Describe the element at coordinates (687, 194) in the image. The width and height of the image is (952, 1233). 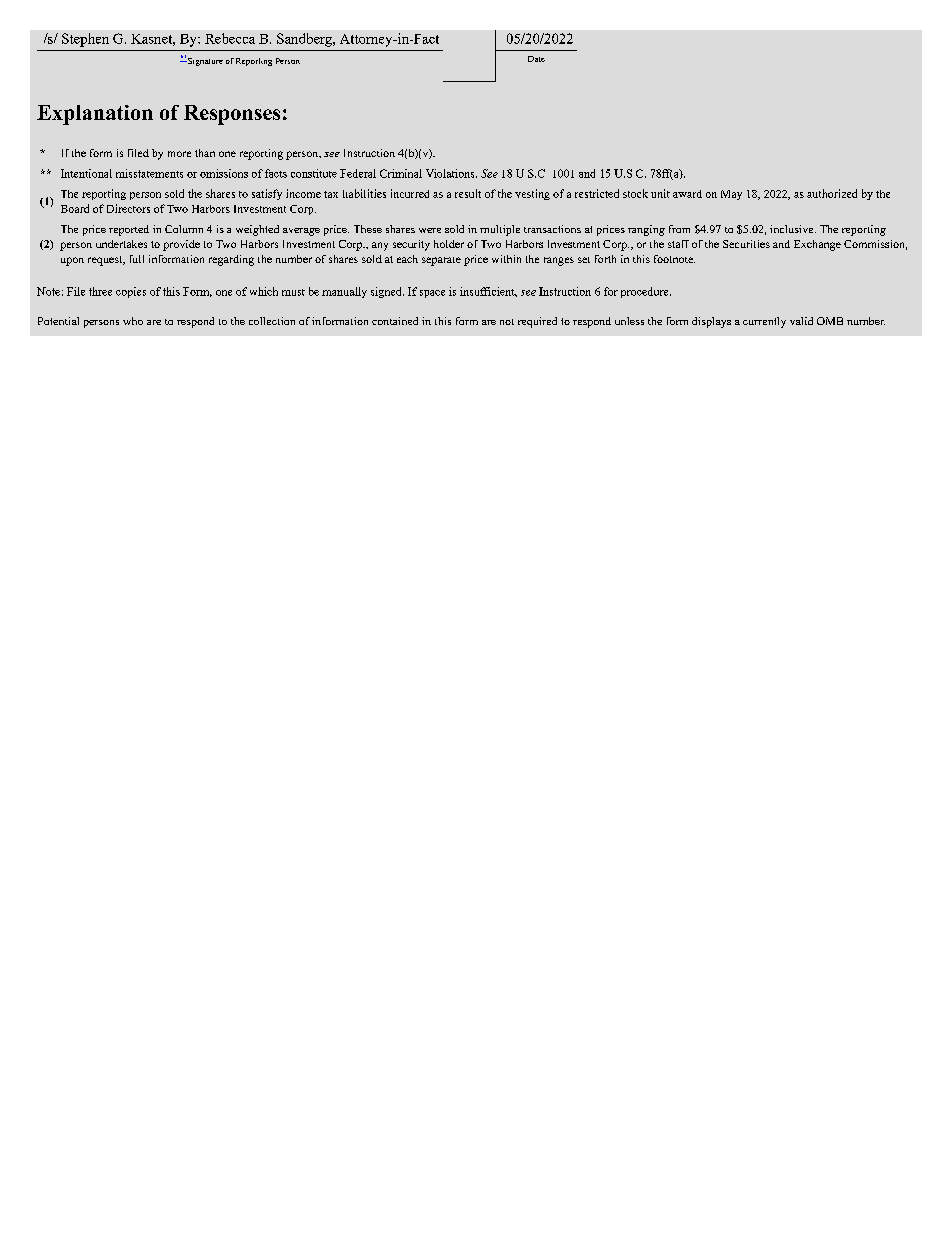
I see `award` at that location.
